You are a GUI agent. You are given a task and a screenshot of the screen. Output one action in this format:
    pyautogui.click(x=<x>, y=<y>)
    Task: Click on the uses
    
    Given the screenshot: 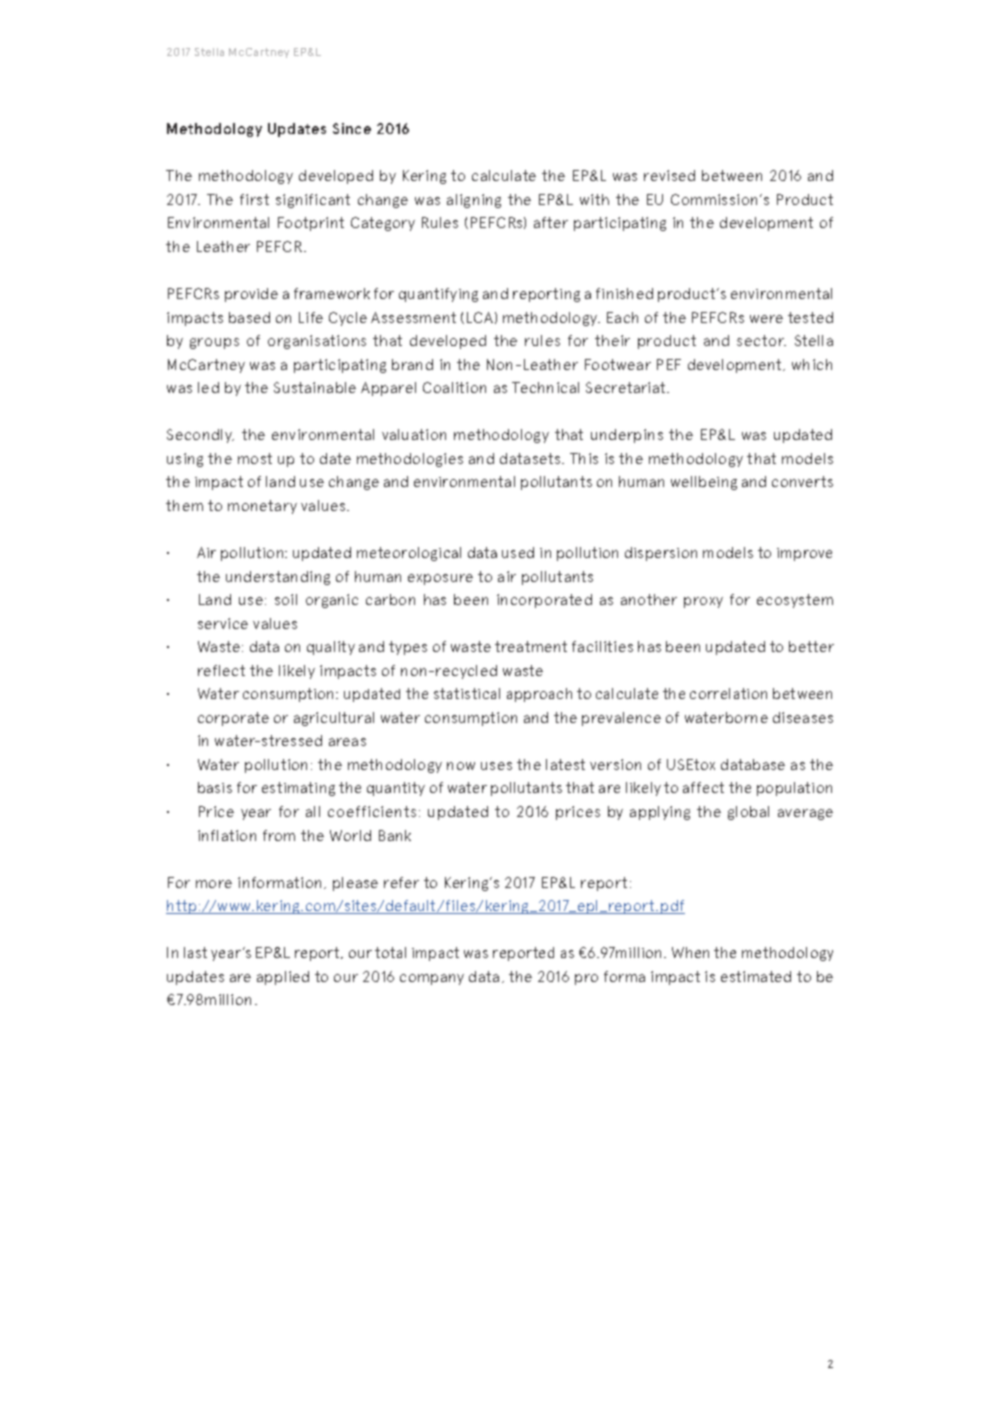 What is the action you would take?
    pyautogui.click(x=496, y=766)
